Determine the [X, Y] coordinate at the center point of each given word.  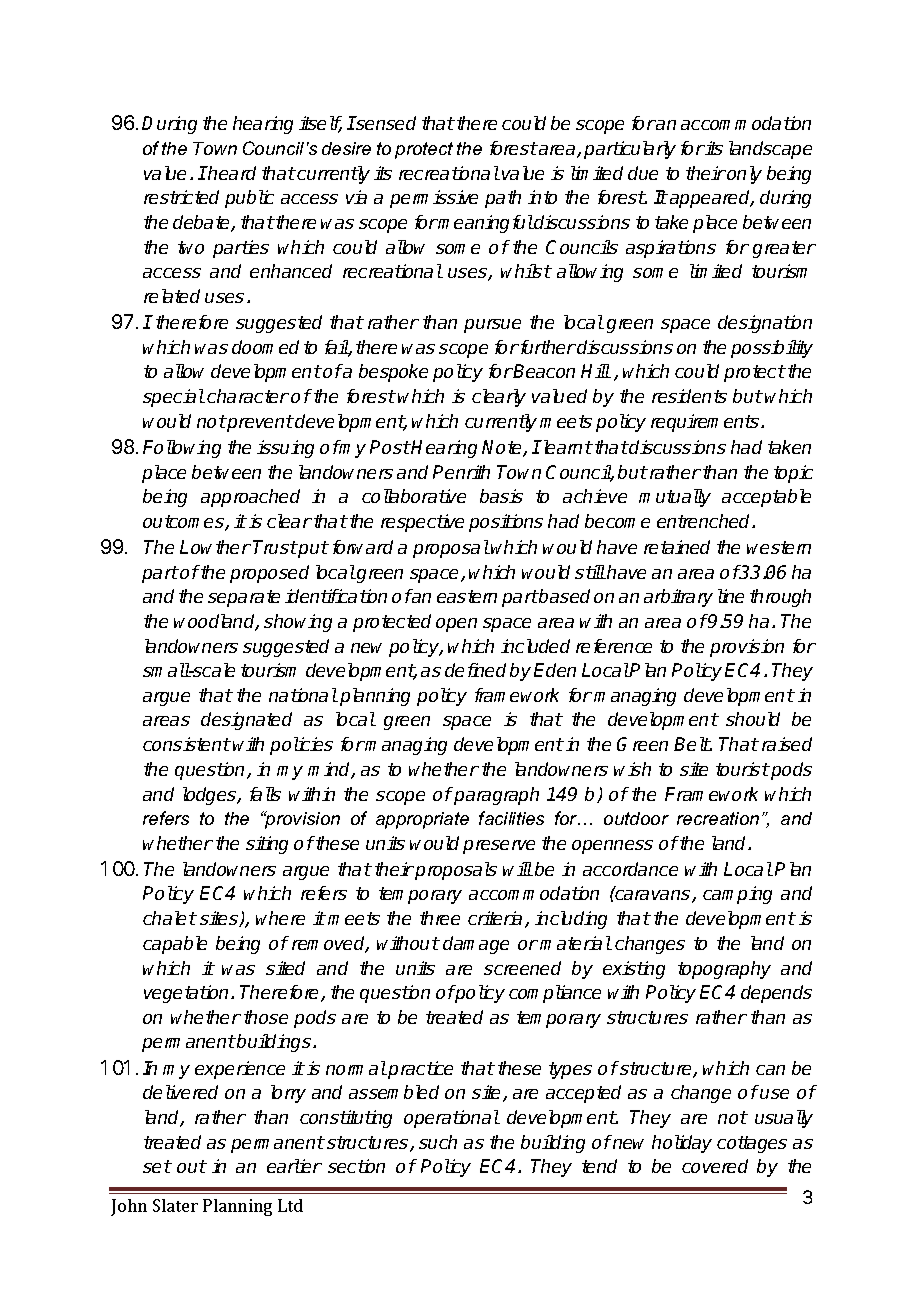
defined [475, 670]
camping [737, 895]
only [744, 175]
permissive [434, 199]
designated [246, 721]
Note [503, 448]
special [174, 398]
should [753, 719]
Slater [175, 1205]
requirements [705, 423]
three [440, 918]
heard [231, 173]
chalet [170, 918]
